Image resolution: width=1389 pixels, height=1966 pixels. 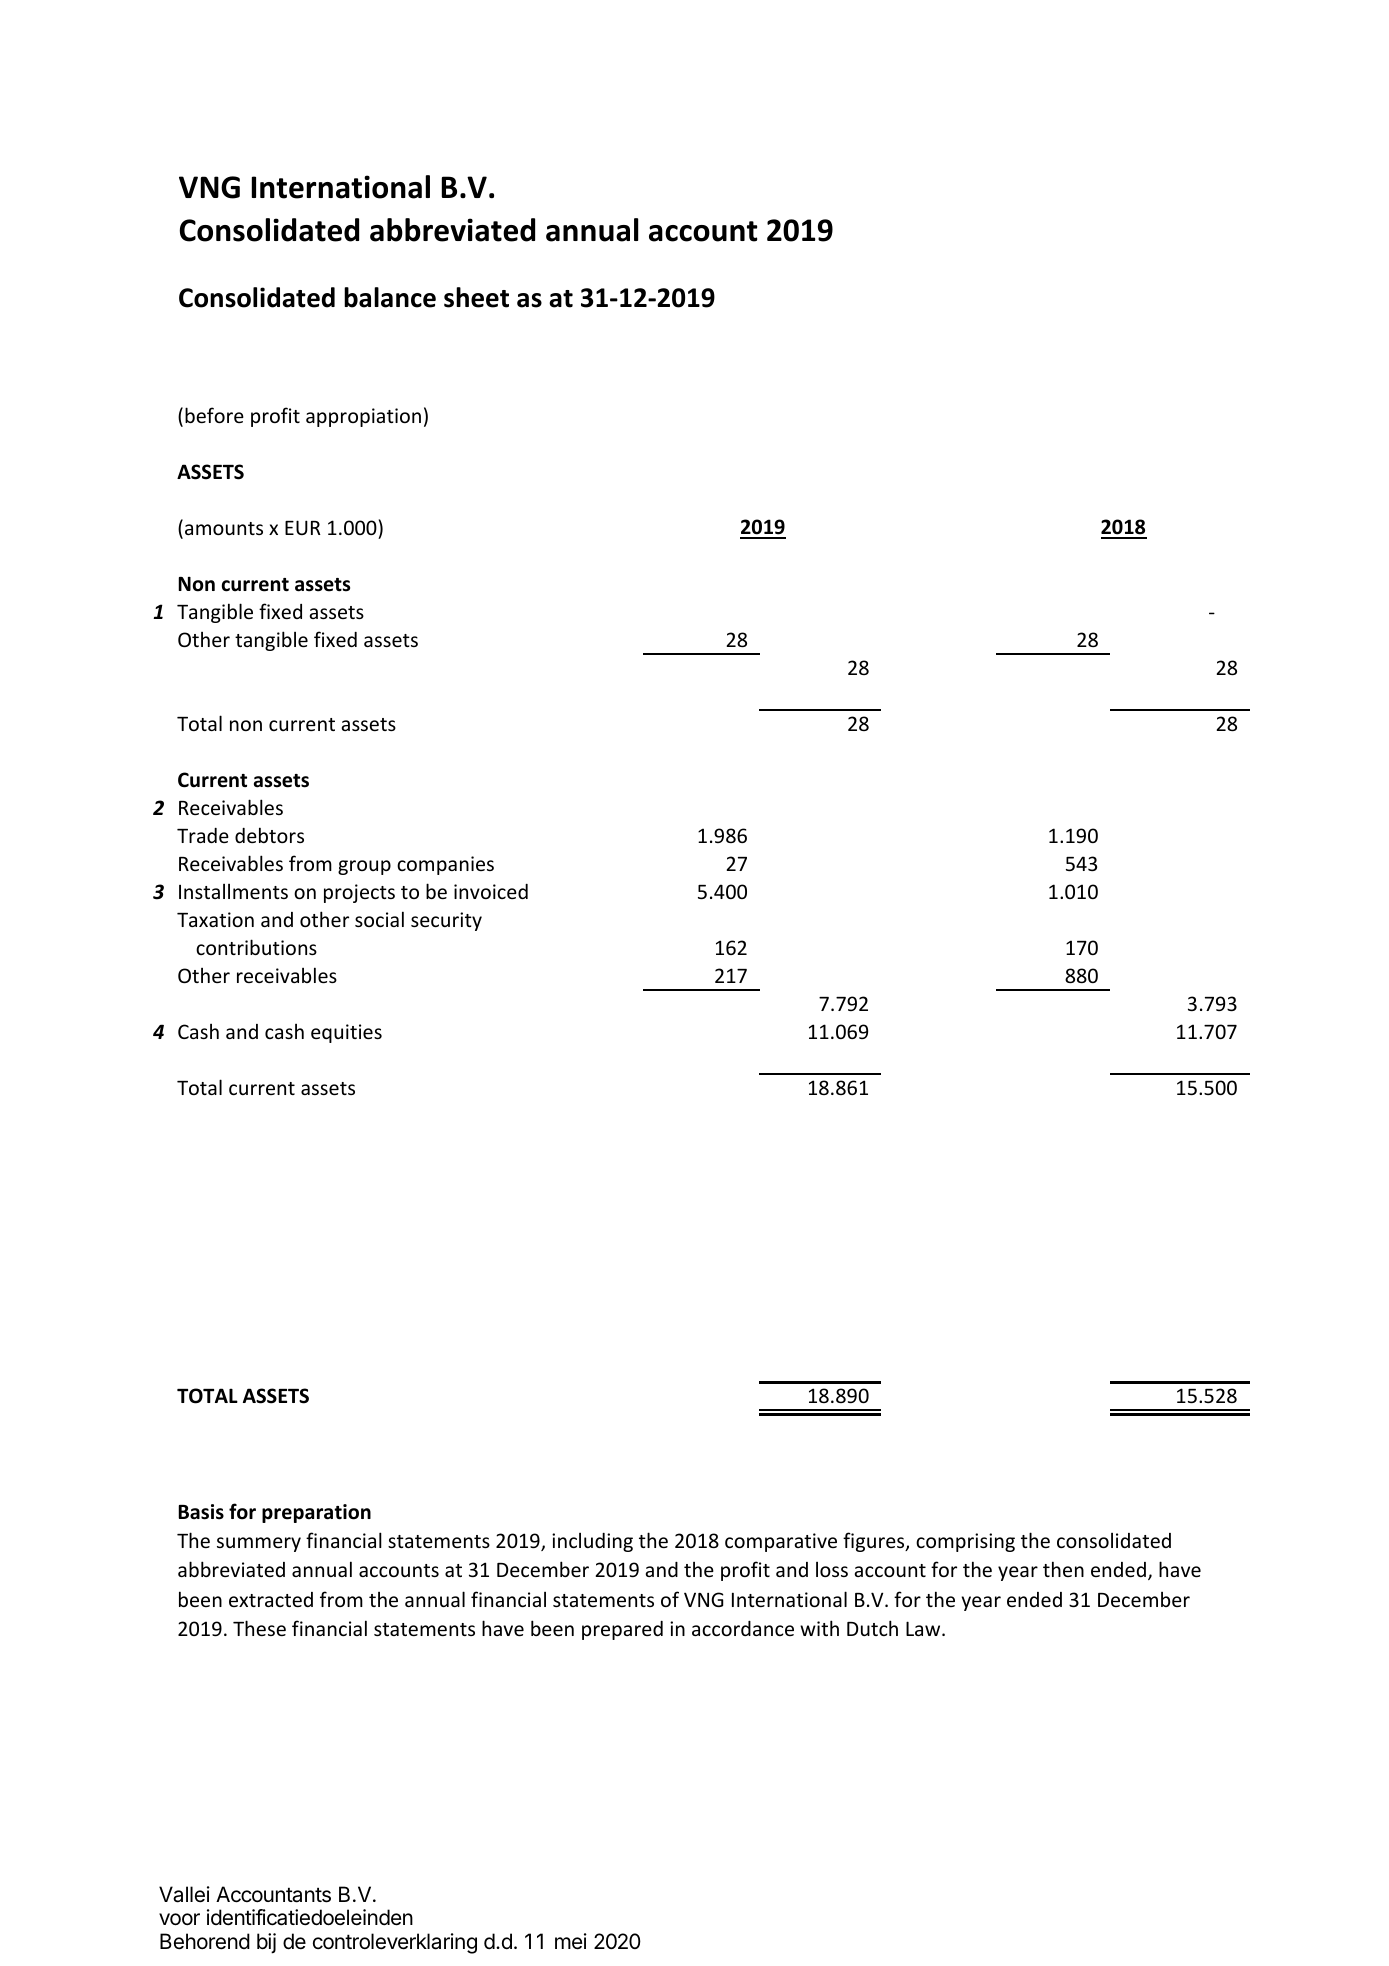 I want to click on equities, so click(x=346, y=1033).
